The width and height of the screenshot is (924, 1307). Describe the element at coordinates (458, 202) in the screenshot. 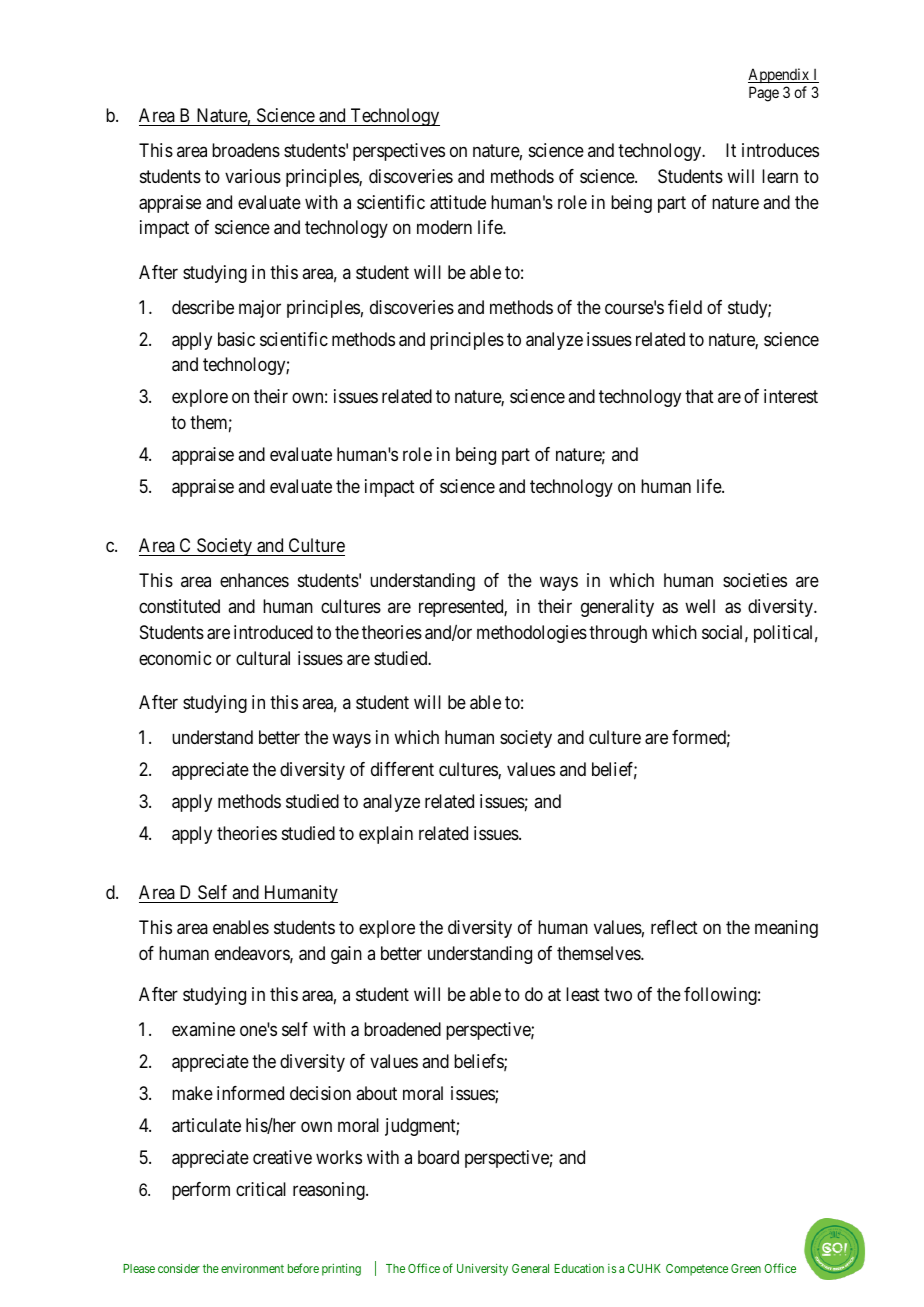

I see `attitude` at that location.
